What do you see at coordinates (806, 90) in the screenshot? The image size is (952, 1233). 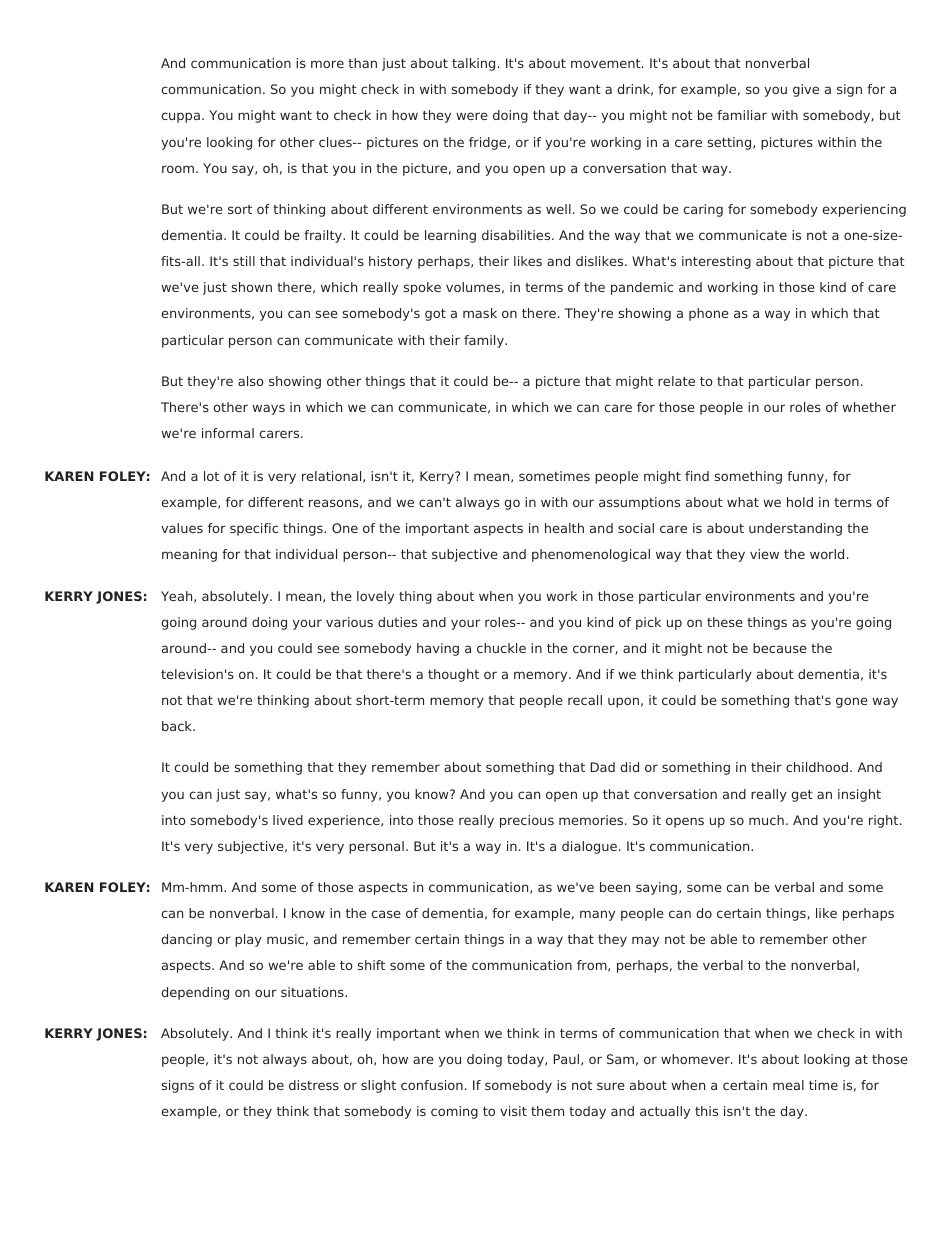 I see `give` at bounding box center [806, 90].
